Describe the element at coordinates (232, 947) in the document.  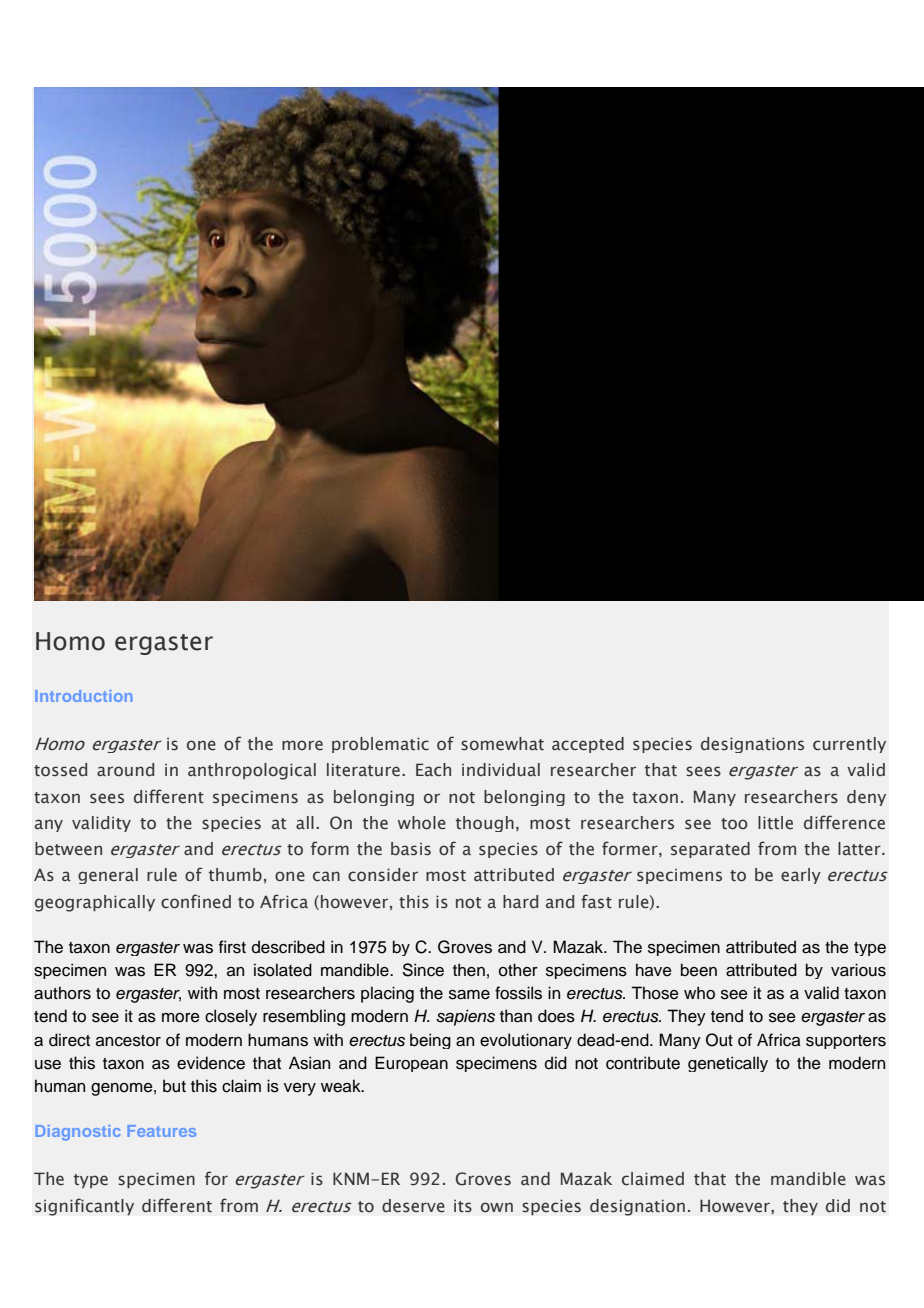
I see `first` at that location.
